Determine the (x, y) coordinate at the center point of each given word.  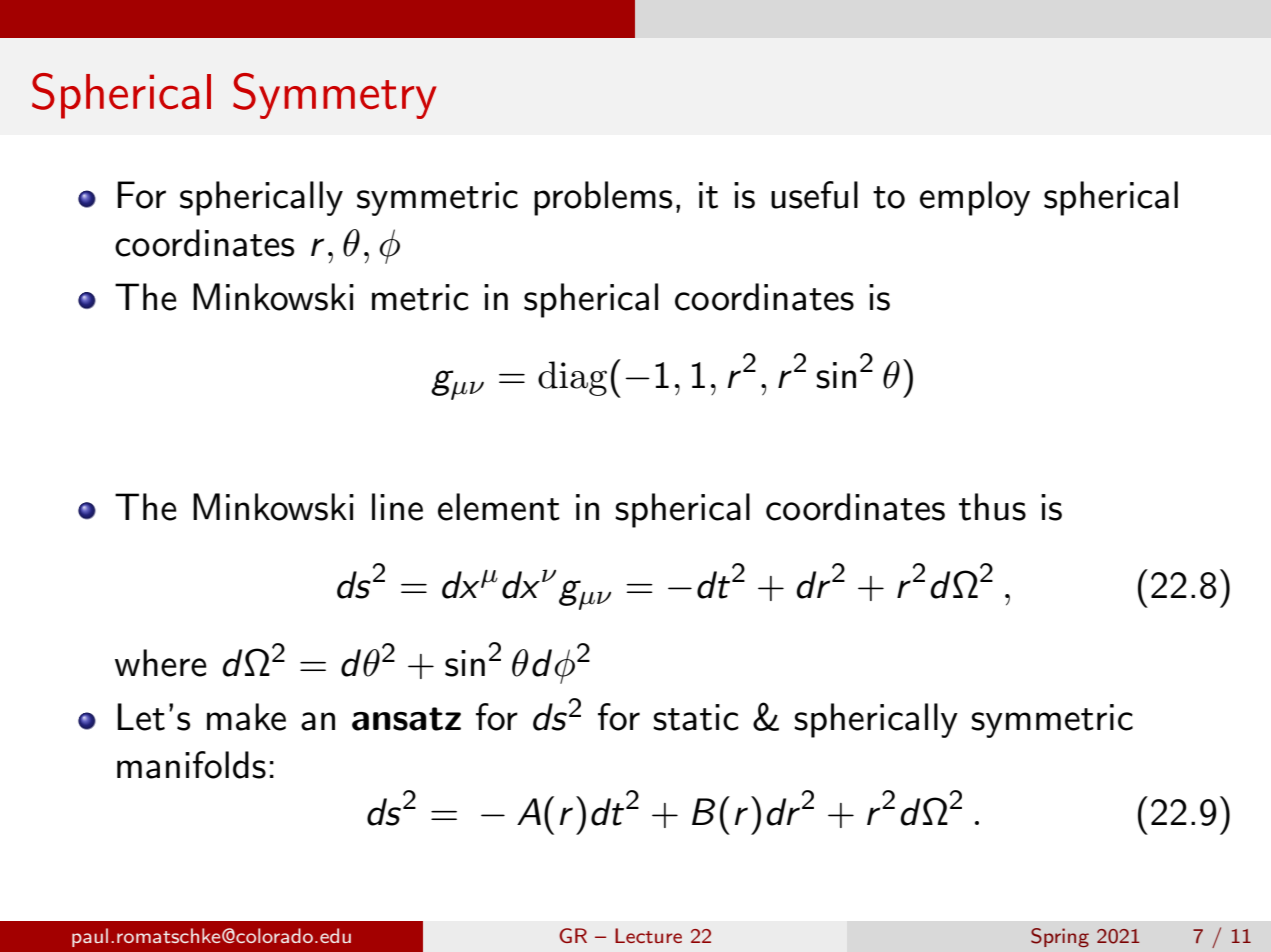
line (397, 507)
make (246, 717)
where (161, 663)
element (499, 507)
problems (603, 198)
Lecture (648, 935)
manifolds (191, 765)
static (696, 717)
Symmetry (335, 96)
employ (975, 198)
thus (992, 507)
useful (814, 195)
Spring (1060, 937)
